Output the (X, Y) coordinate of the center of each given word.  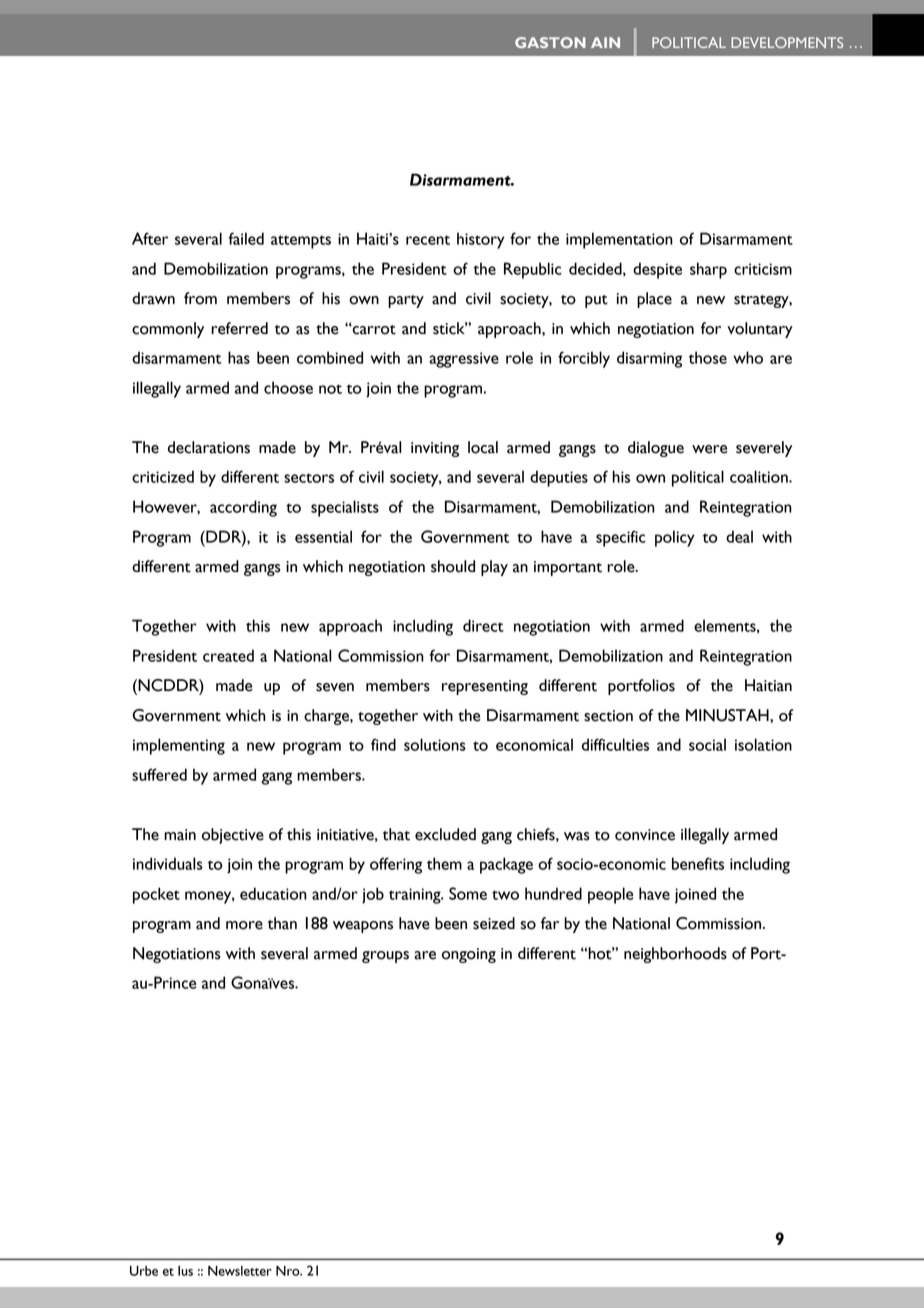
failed (246, 238)
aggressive (464, 360)
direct (483, 625)
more (244, 925)
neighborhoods (675, 955)
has (239, 357)
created (228, 655)
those (708, 357)
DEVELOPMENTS (787, 42)
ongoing (469, 955)
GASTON (550, 42)
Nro (289, 1271)
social (707, 744)
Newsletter (240, 1271)
